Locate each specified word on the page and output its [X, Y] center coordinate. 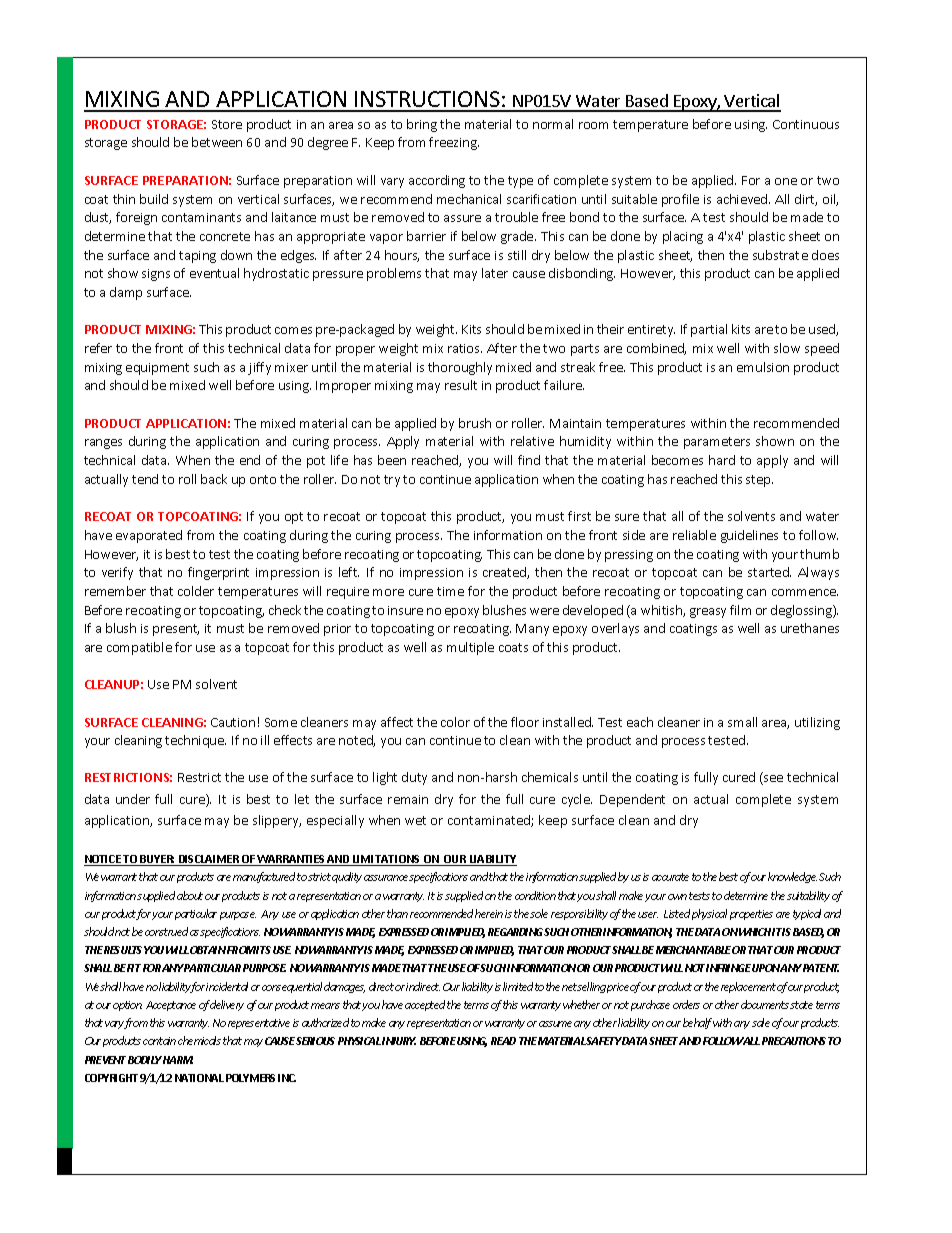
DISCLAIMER [209, 860]
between [217, 142]
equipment [157, 369]
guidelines [749, 536]
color [455, 722]
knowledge [792, 877]
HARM [178, 1060]
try [392, 481]
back [214, 479]
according [437, 181]
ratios [465, 348]
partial [709, 330]
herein [489, 913]
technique [195, 741]
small [742, 722]
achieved [743, 199]
